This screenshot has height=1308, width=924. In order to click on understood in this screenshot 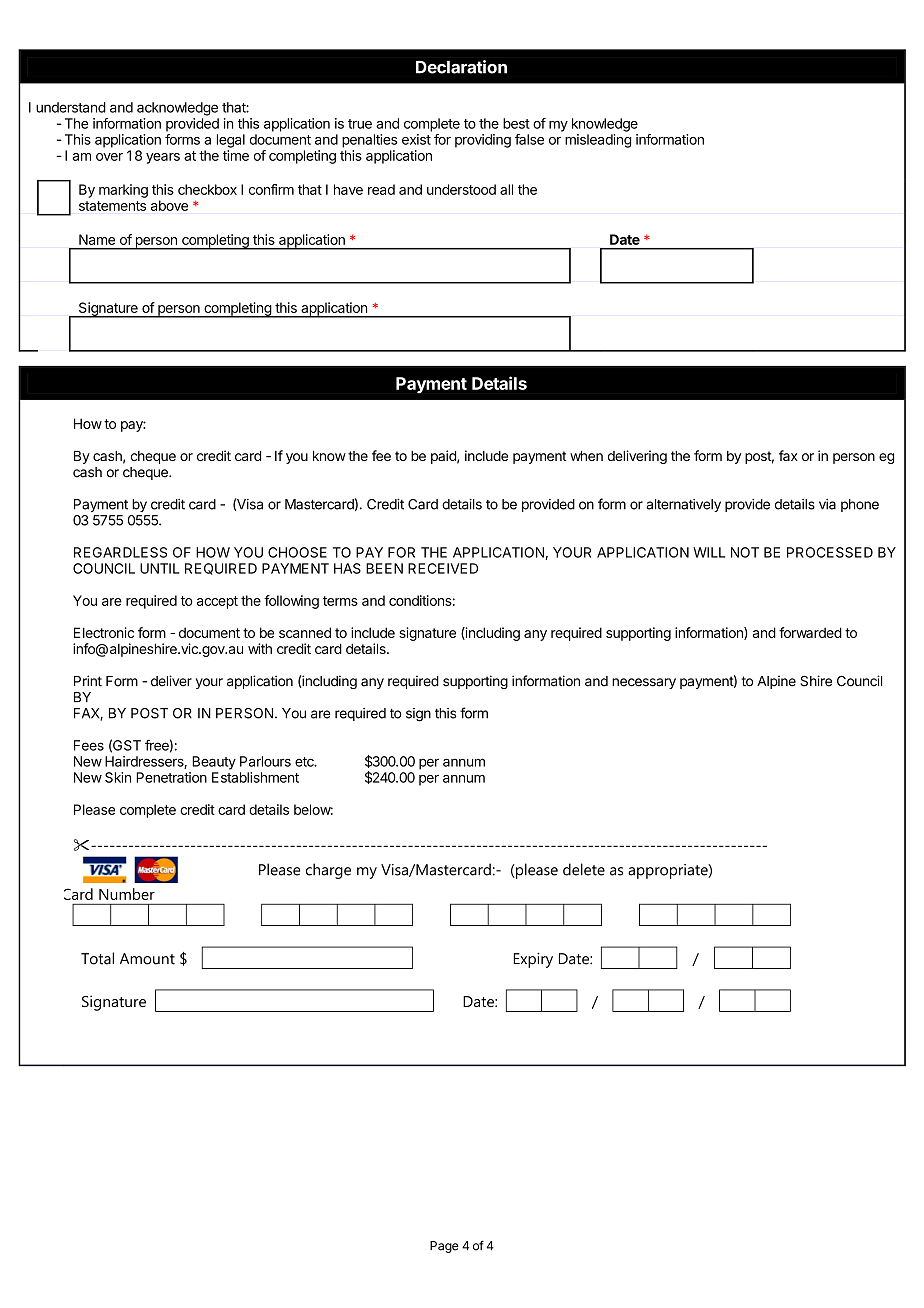, I will do `click(461, 189)`.
